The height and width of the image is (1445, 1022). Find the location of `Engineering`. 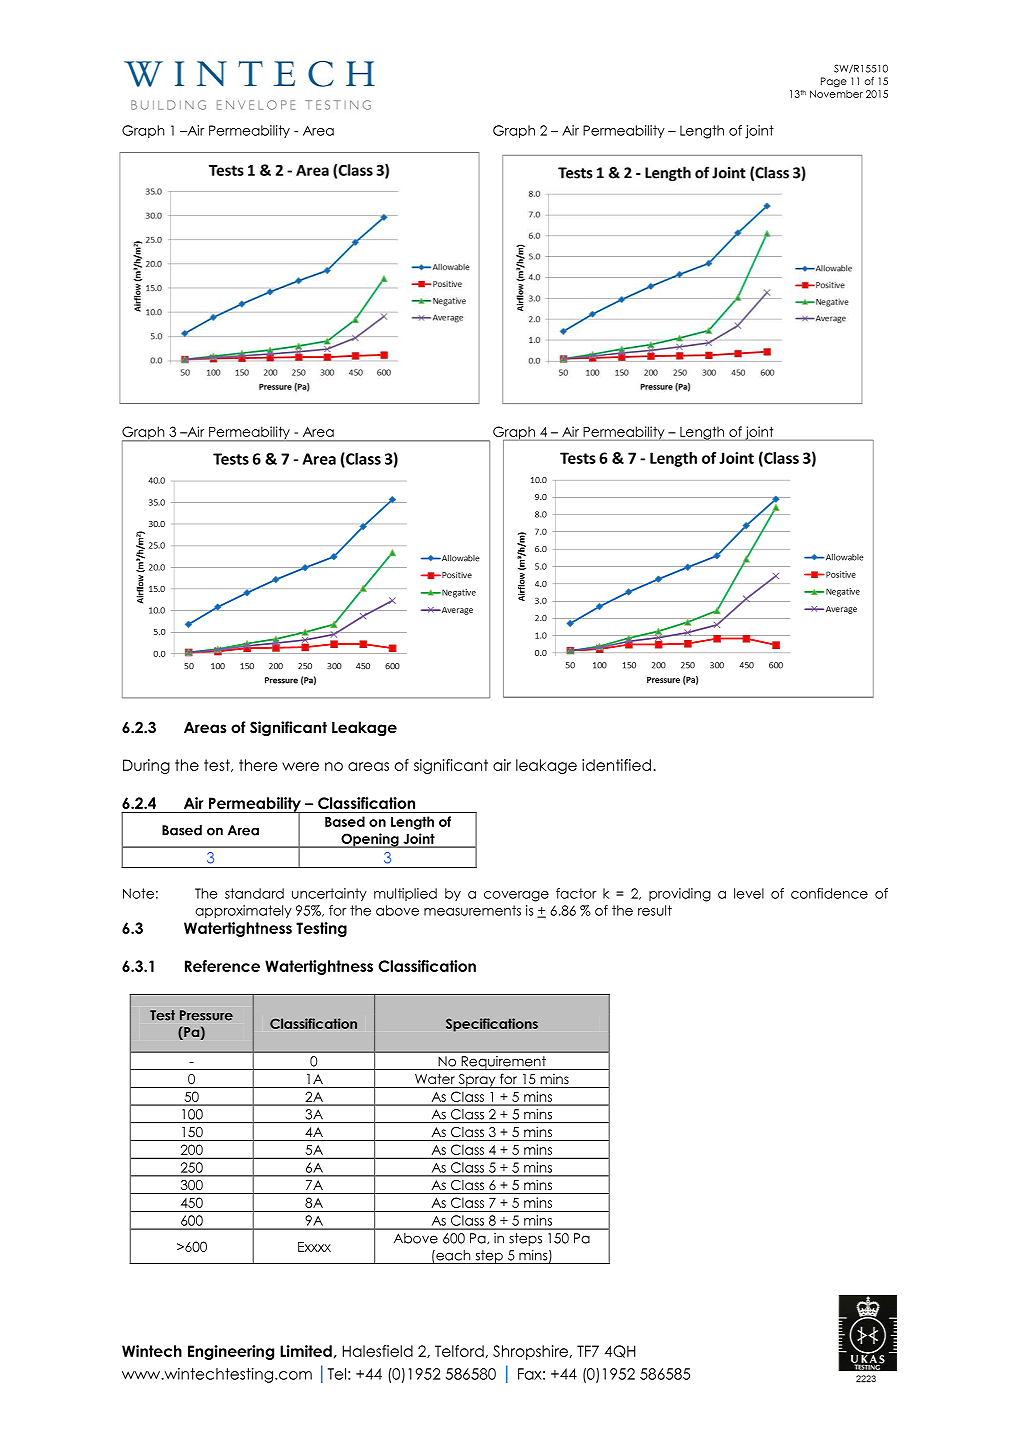

Engineering is located at coordinates (231, 1352).
